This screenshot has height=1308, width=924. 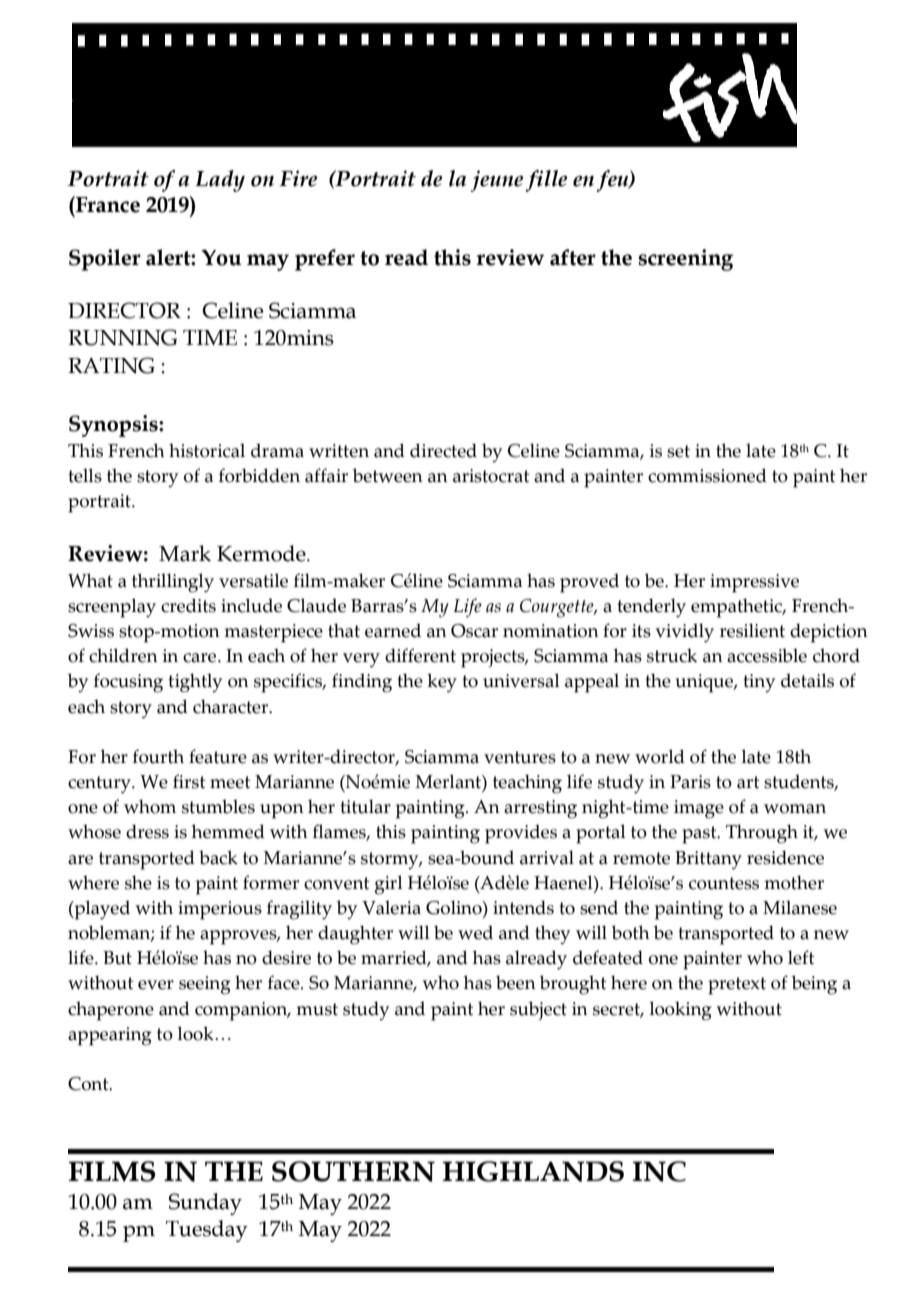 I want to click on countess, so click(x=724, y=883).
